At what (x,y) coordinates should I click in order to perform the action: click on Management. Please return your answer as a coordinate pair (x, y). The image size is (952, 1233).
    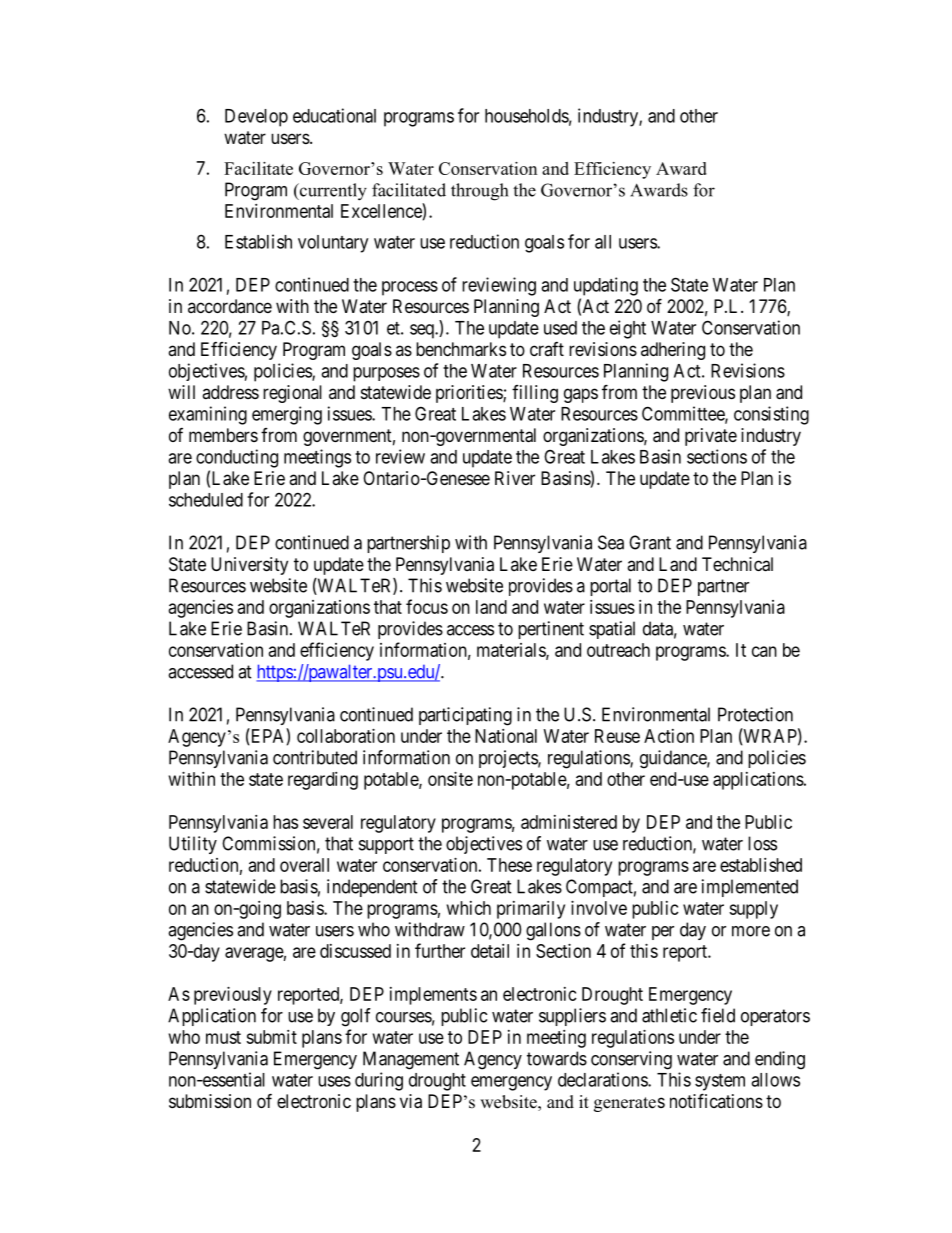
    Looking at the image, I should click on (411, 1060).
